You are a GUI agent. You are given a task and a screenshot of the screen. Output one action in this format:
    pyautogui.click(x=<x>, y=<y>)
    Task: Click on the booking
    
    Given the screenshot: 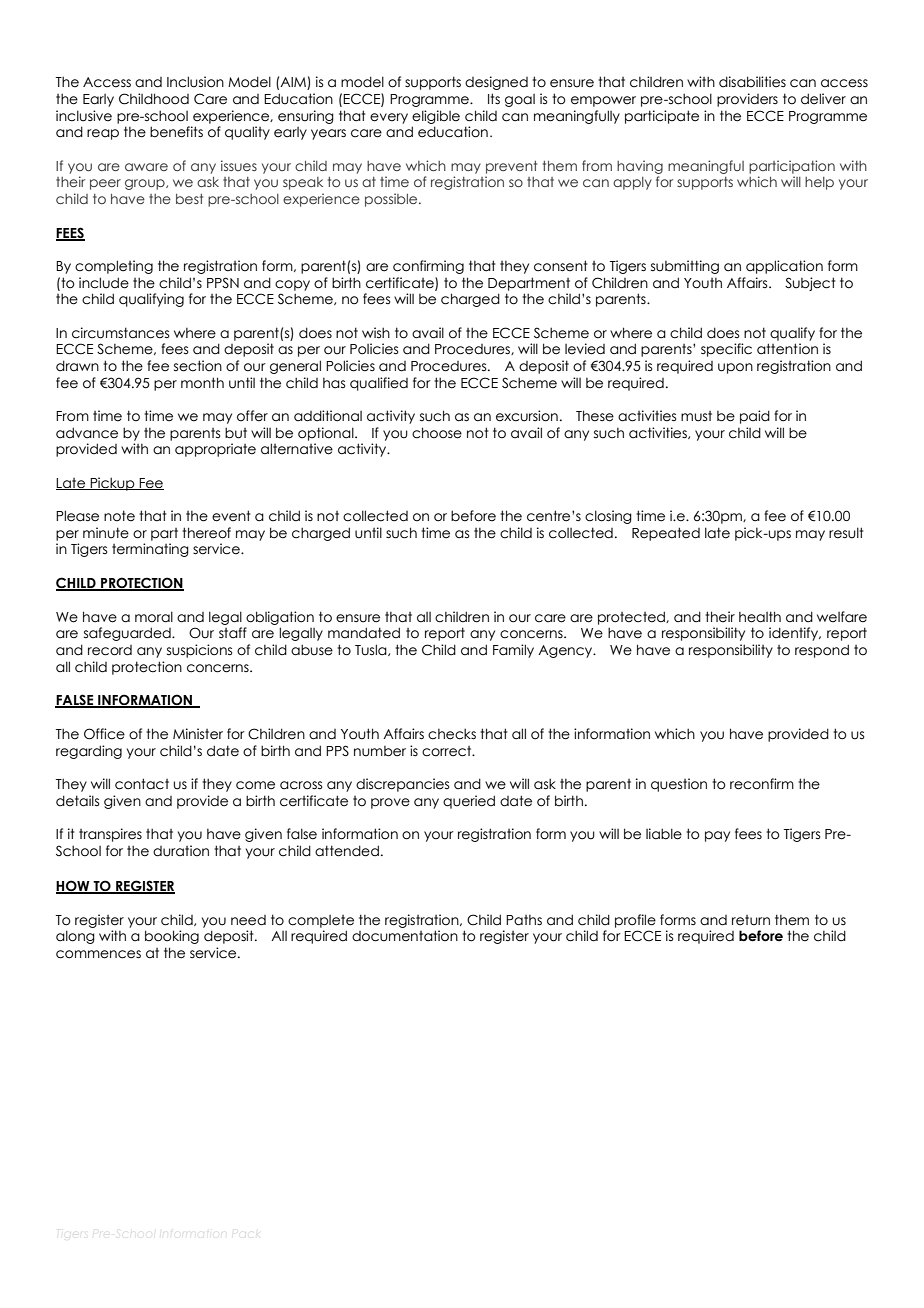 What is the action you would take?
    pyautogui.click(x=172, y=937)
